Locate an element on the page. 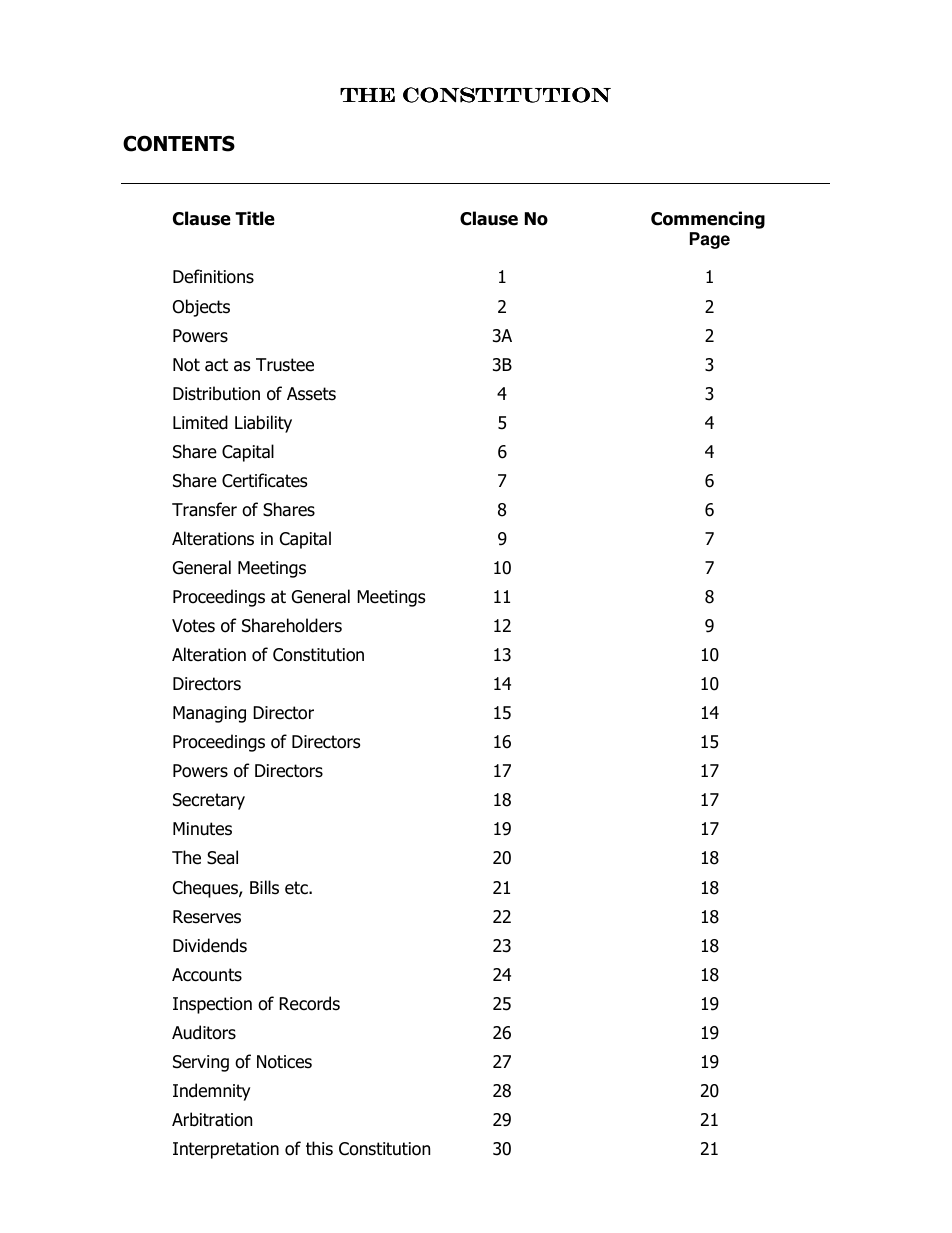 This page has height=1233, width=952. Definitions is located at coordinates (213, 276).
